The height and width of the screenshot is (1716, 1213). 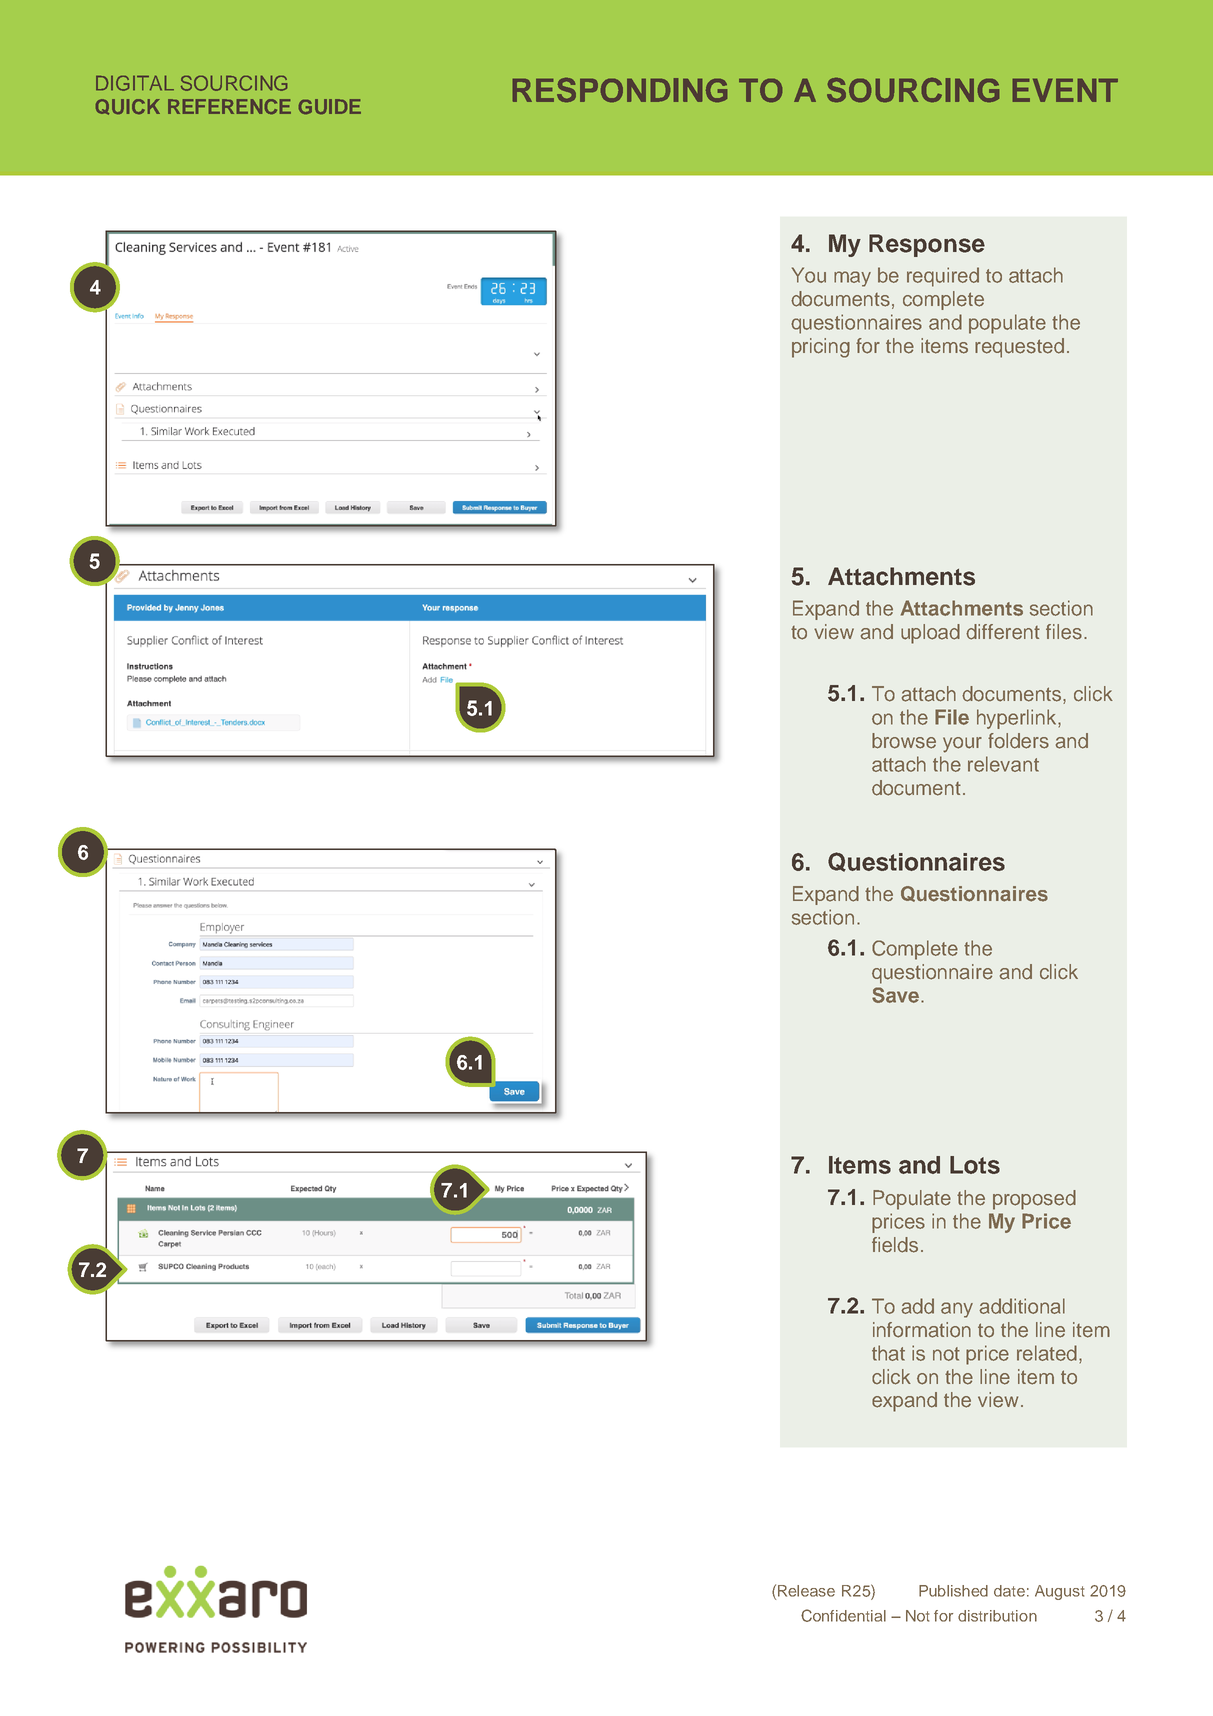 I want to click on pricing, so click(x=821, y=348).
